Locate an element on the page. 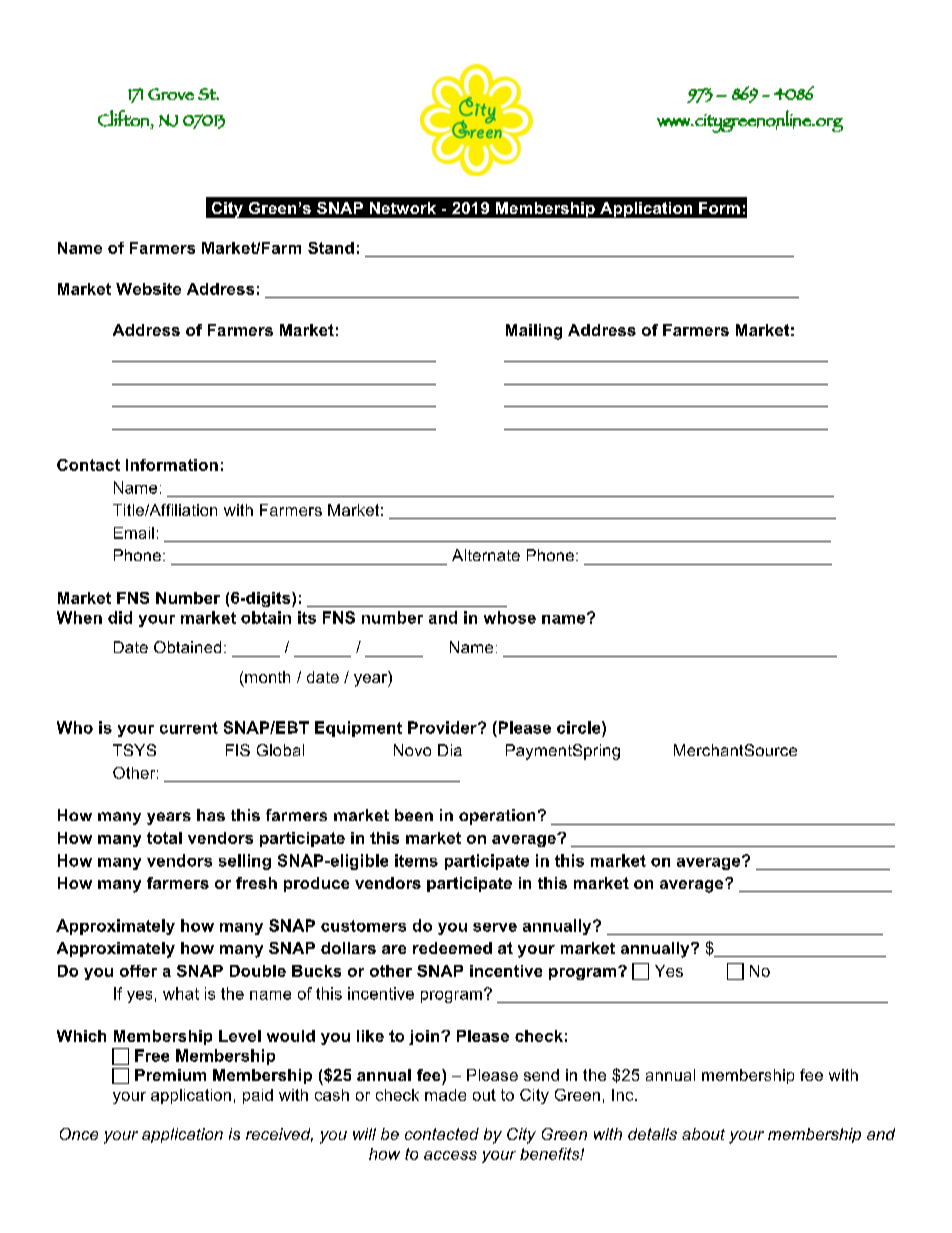  Clifton is located at coordinates (124, 119).
